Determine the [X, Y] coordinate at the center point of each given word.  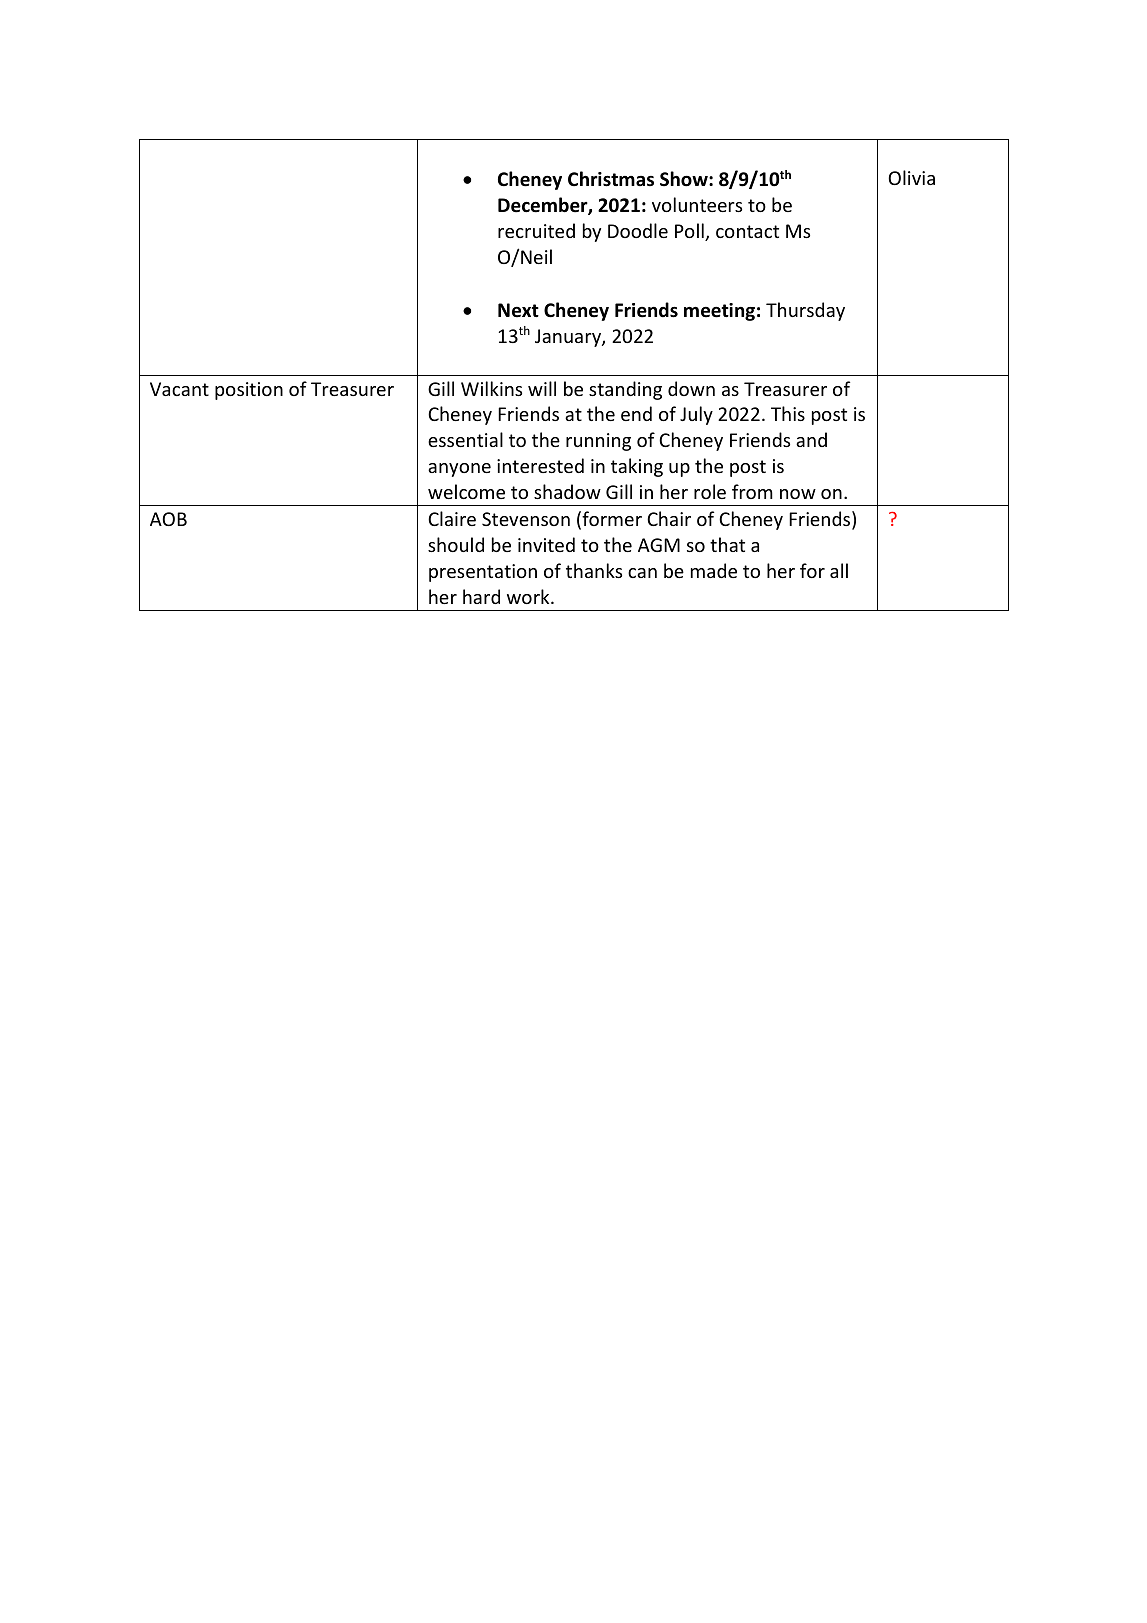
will [542, 388]
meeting [719, 312]
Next [518, 310]
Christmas [611, 179]
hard [481, 596]
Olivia [911, 177]
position [249, 391]
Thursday [805, 311]
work [529, 596]
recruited [536, 230]
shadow [567, 491]
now [798, 494]
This [788, 413]
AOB [168, 519]
